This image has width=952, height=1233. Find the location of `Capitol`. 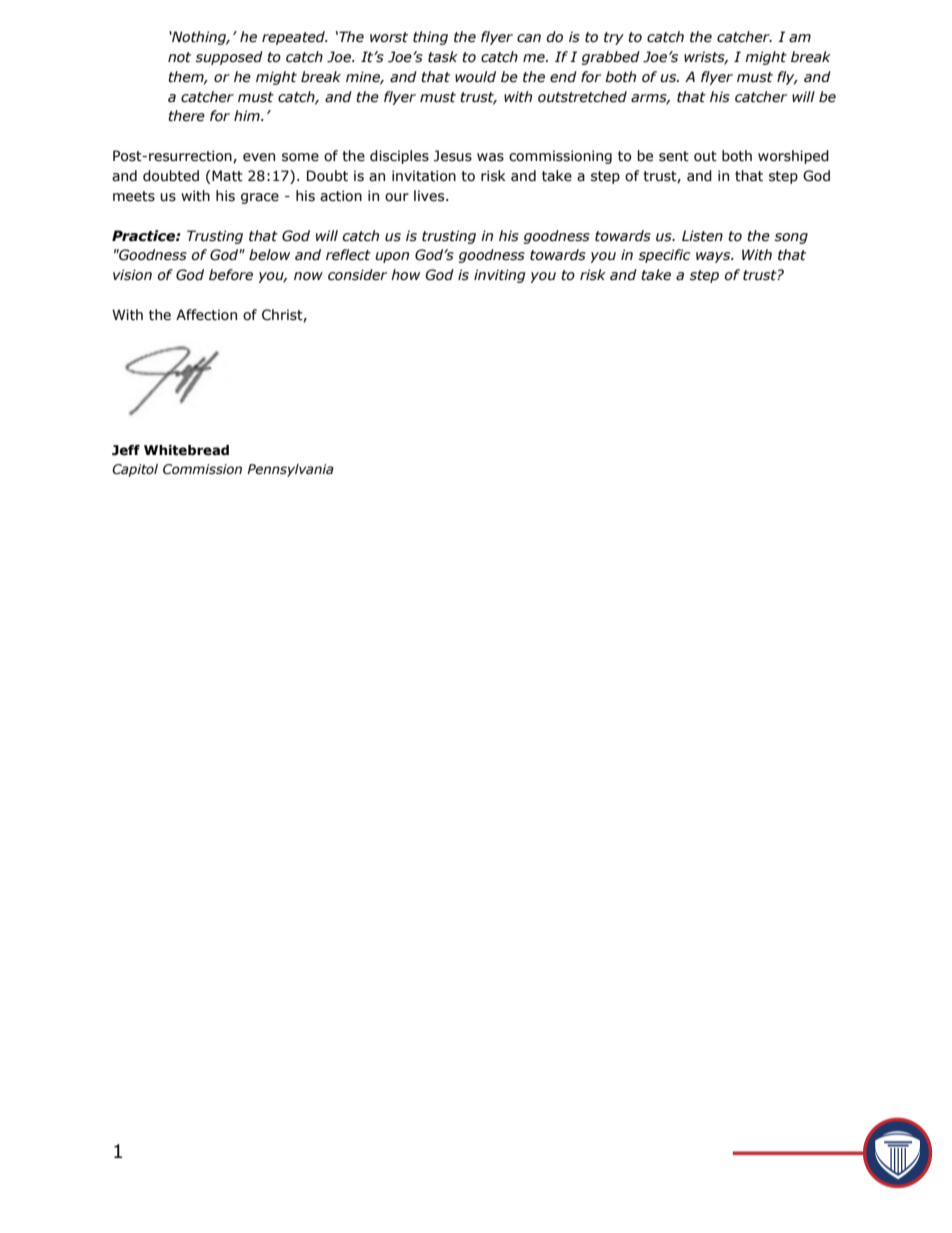

Capitol is located at coordinates (135, 470).
